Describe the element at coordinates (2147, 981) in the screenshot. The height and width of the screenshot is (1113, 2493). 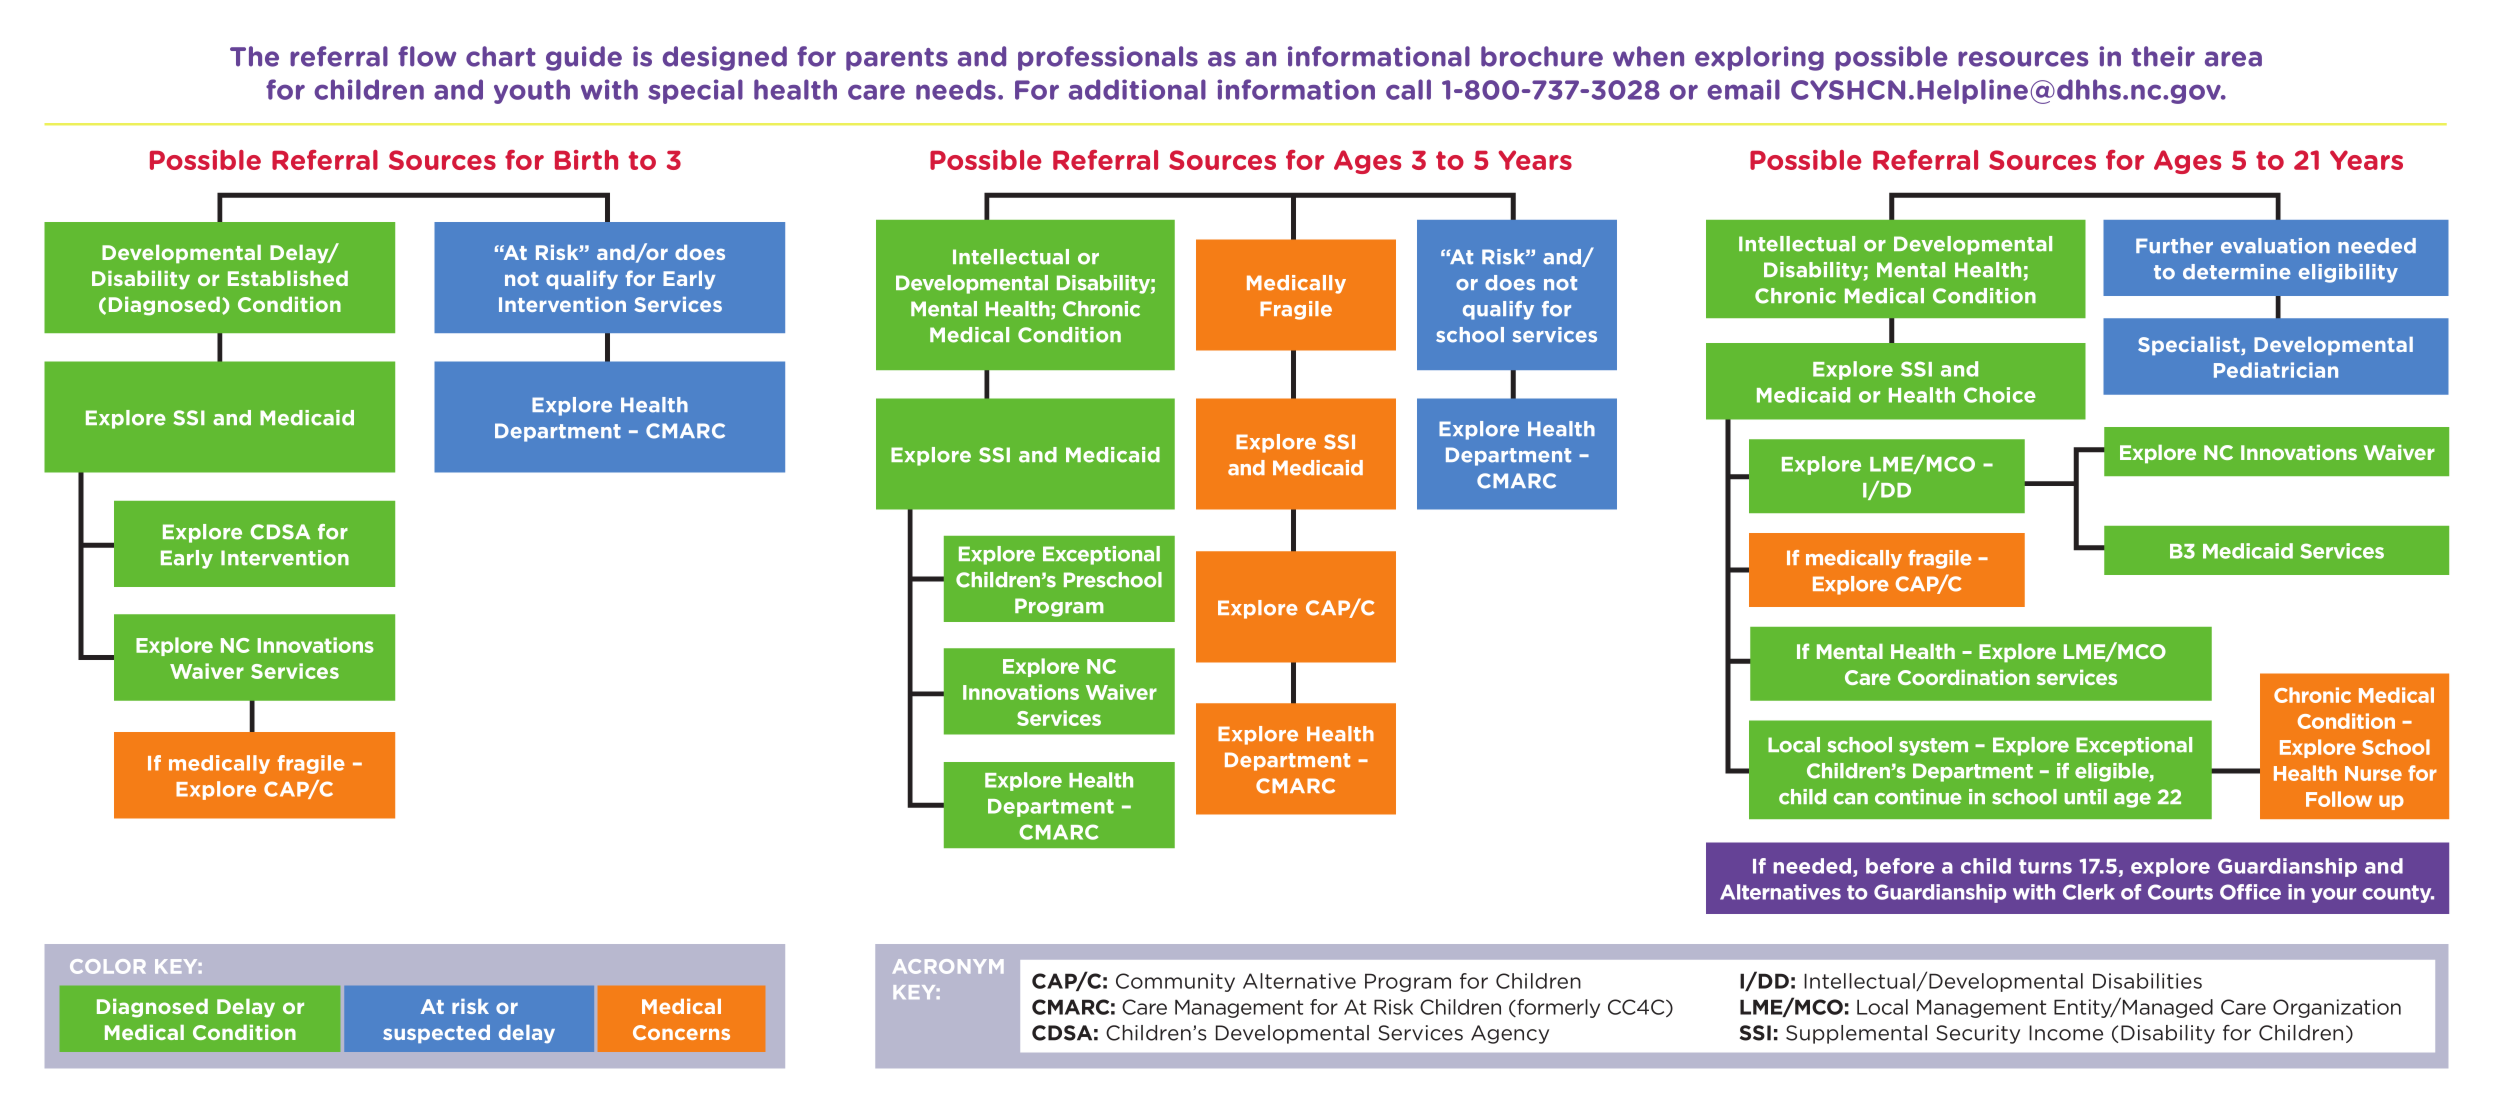
I see `Disabilities` at that location.
